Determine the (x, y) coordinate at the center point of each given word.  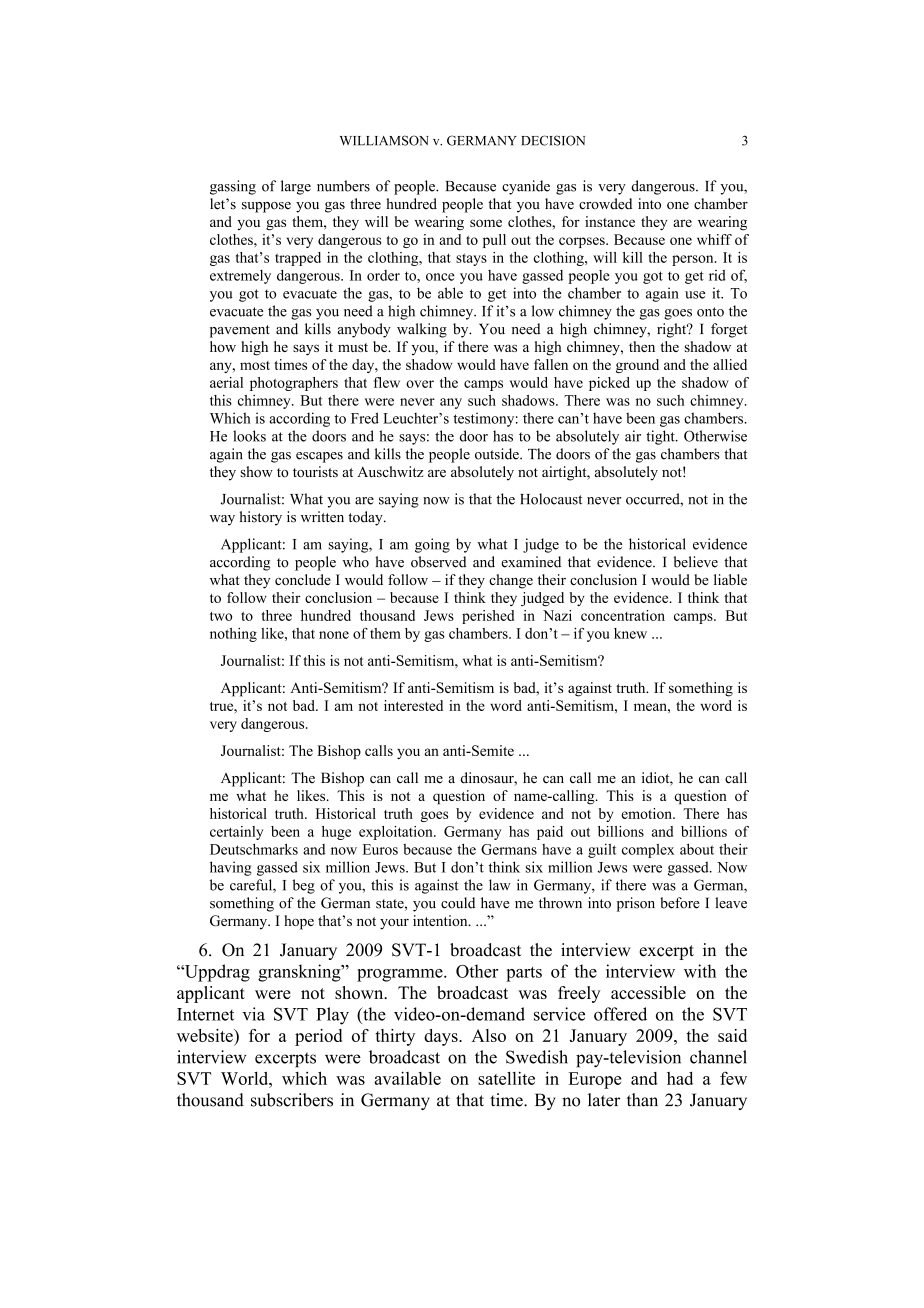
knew (630, 633)
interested (413, 705)
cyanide (526, 187)
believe (695, 562)
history (260, 518)
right (673, 330)
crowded (605, 204)
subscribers (292, 1100)
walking (422, 330)
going (432, 545)
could (458, 903)
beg (303, 886)
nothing (233, 635)
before (680, 903)
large (296, 187)
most (255, 365)
